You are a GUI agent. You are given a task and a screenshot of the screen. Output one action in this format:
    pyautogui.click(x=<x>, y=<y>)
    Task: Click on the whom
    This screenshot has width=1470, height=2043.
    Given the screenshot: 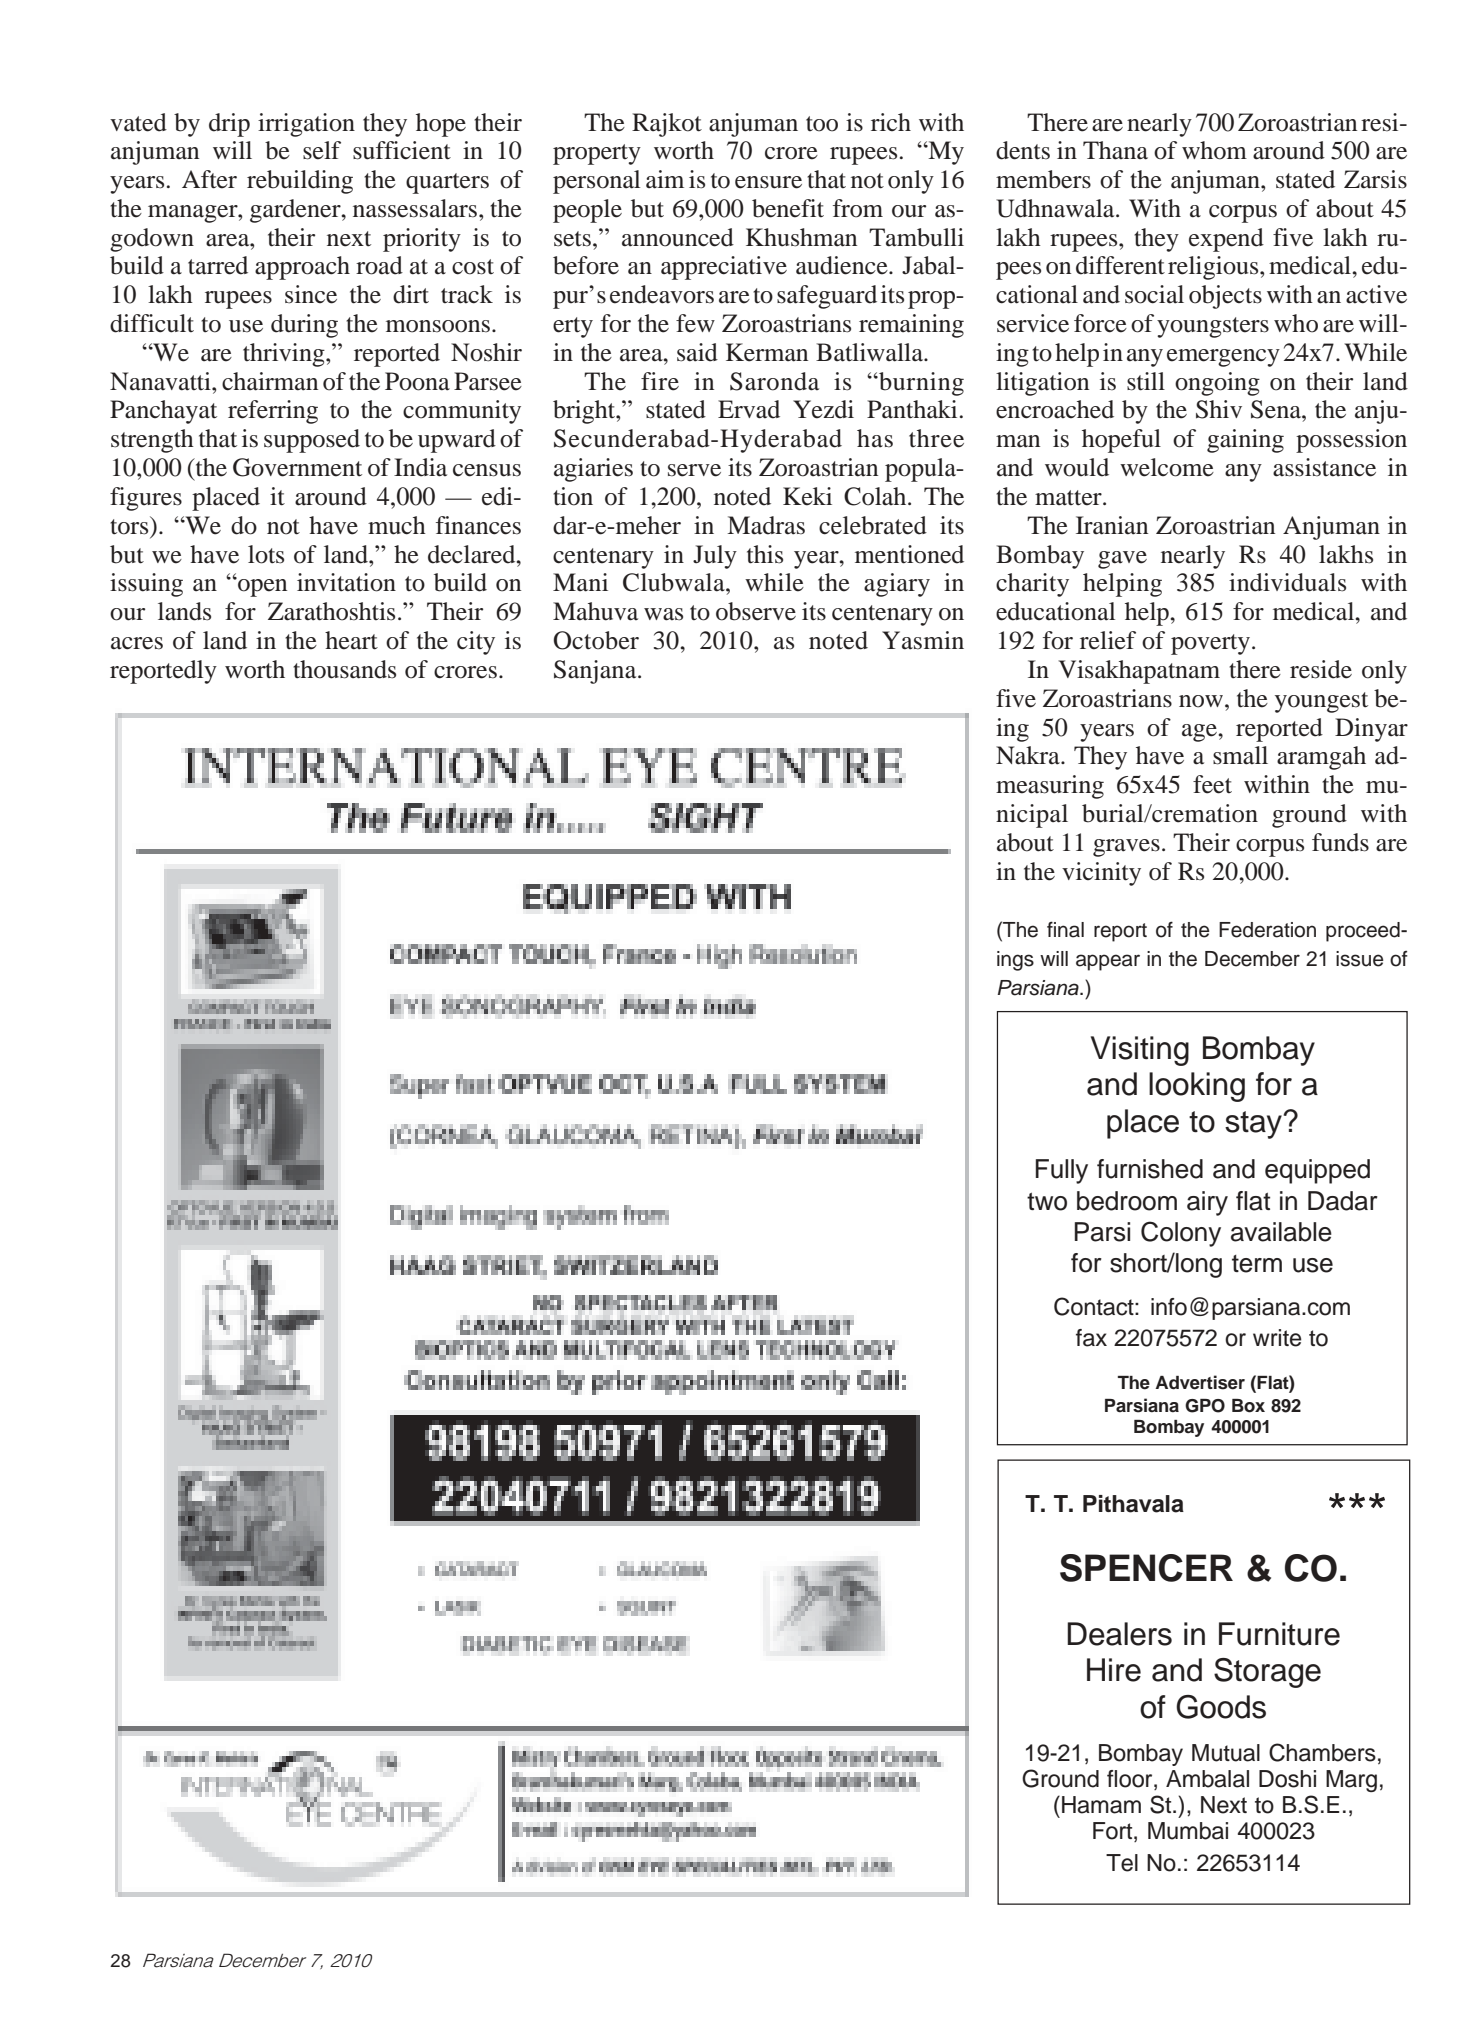 What is the action you would take?
    pyautogui.click(x=1214, y=150)
